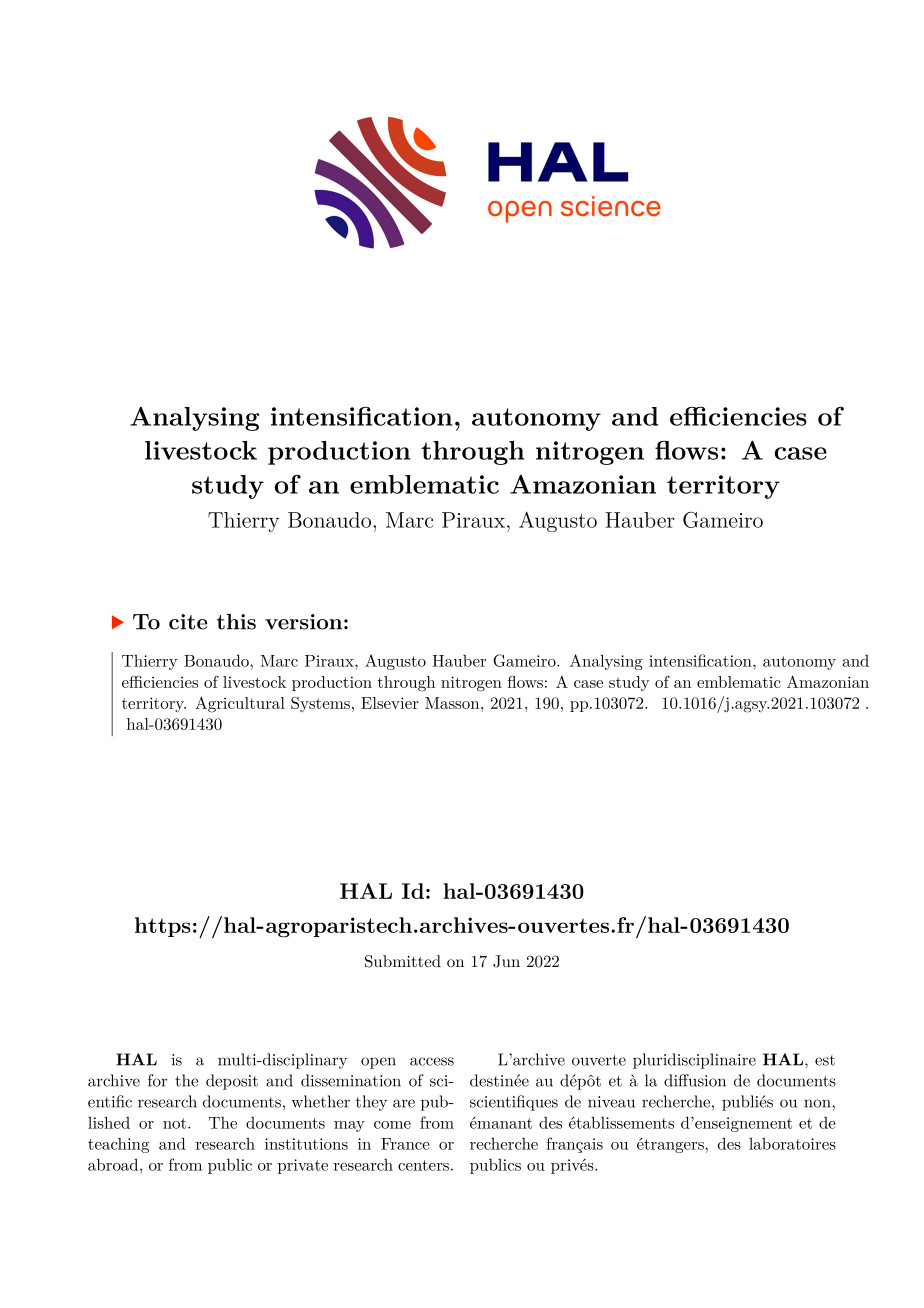  What do you see at coordinates (506, 961) in the document?
I see `Jun` at bounding box center [506, 961].
